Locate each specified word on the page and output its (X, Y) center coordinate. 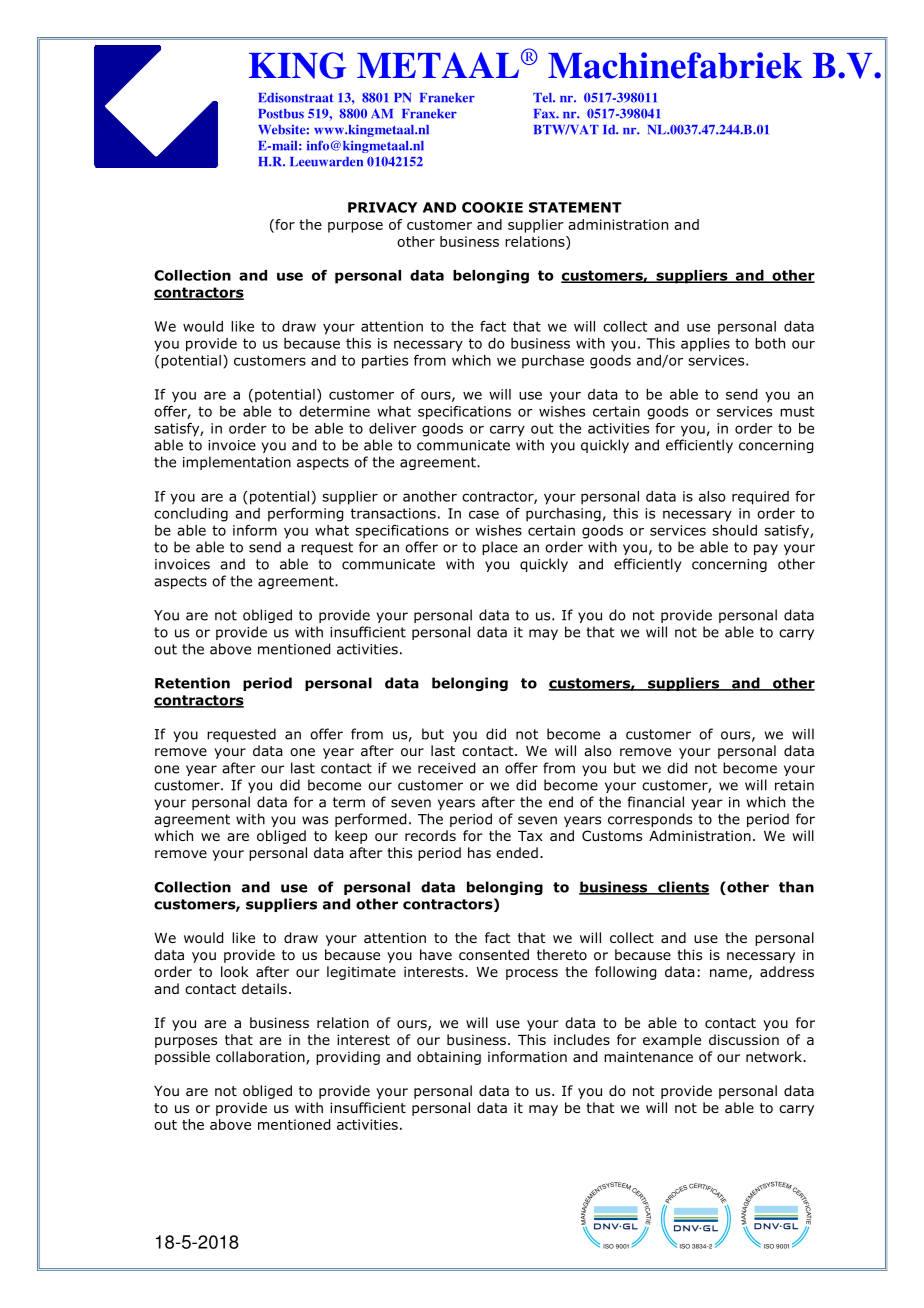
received (446, 768)
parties (385, 362)
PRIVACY (382, 207)
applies (705, 345)
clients (683, 888)
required (760, 498)
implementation (237, 463)
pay (766, 549)
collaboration (261, 1058)
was (315, 820)
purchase (553, 362)
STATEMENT (575, 207)
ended (517, 852)
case (484, 514)
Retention (192, 683)
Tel (543, 98)
